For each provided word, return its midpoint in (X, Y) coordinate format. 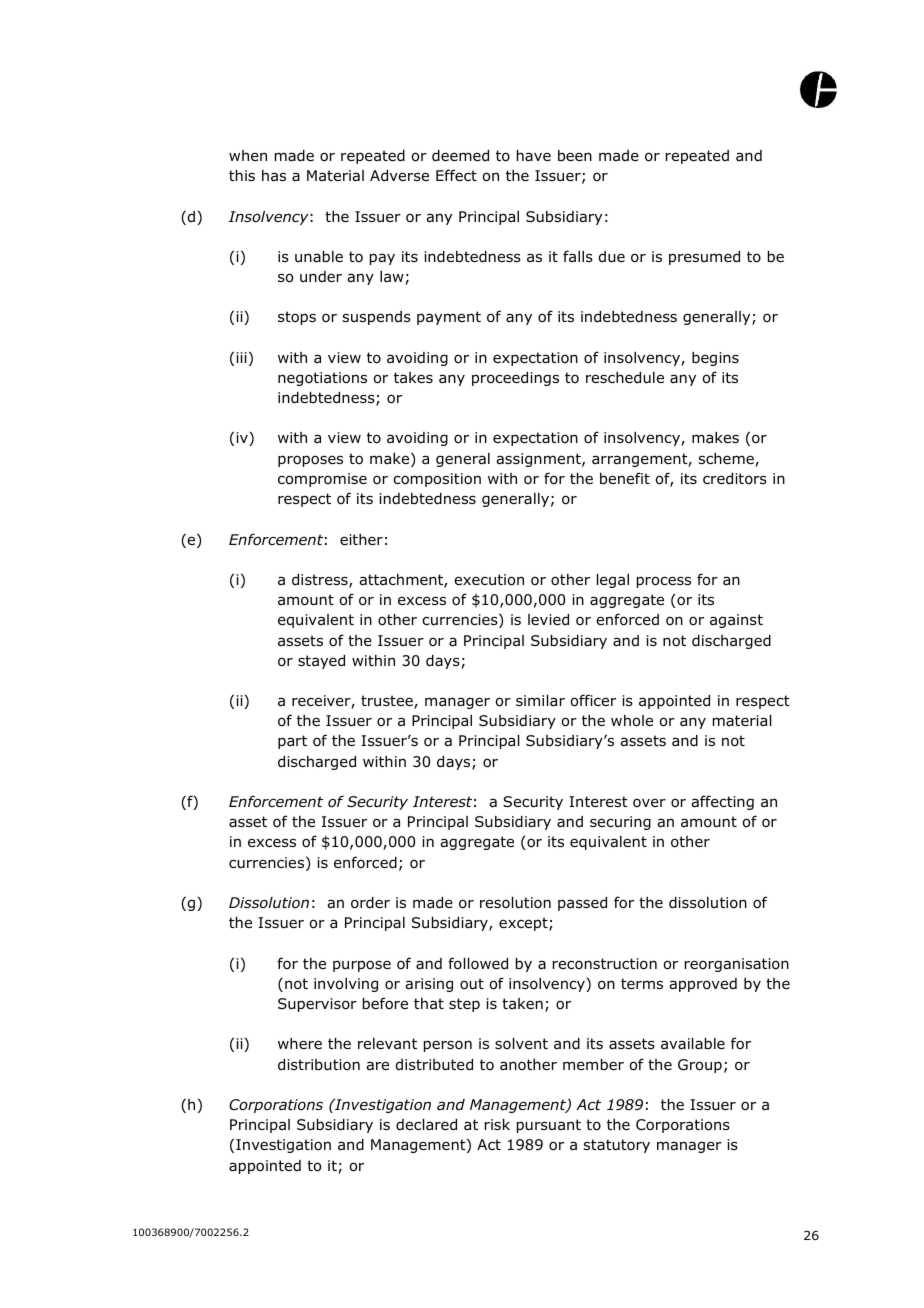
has (274, 176)
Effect (456, 175)
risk (497, 1124)
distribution (319, 1065)
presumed (704, 258)
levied (548, 620)
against (736, 621)
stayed (321, 662)
